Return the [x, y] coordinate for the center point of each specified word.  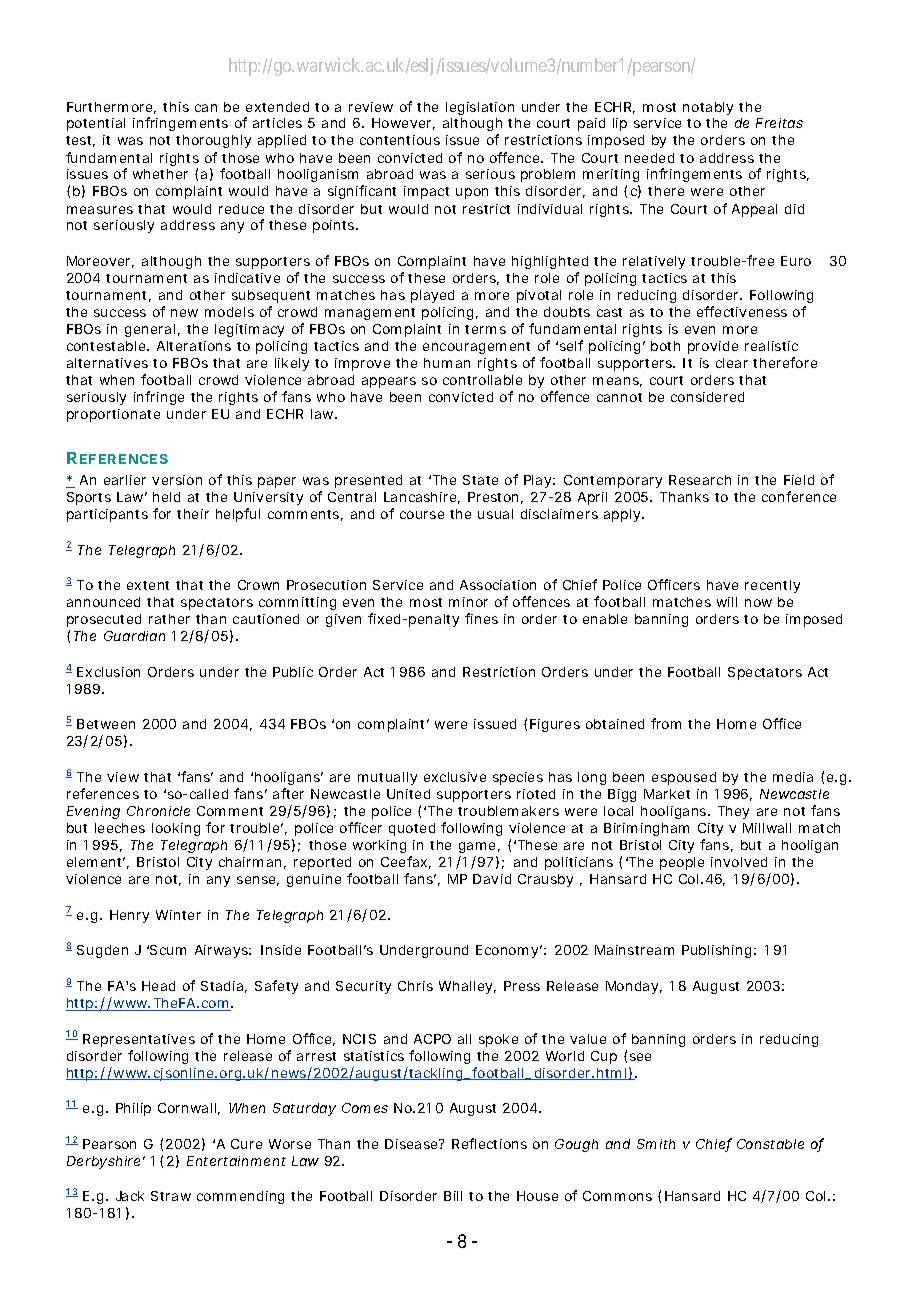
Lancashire [422, 498]
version [177, 480]
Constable [770, 1144]
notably [708, 108]
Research [700, 480]
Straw [171, 1196]
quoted [412, 829]
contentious [400, 140]
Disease [413, 1144]
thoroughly [213, 141]
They [733, 812]
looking [176, 829]
